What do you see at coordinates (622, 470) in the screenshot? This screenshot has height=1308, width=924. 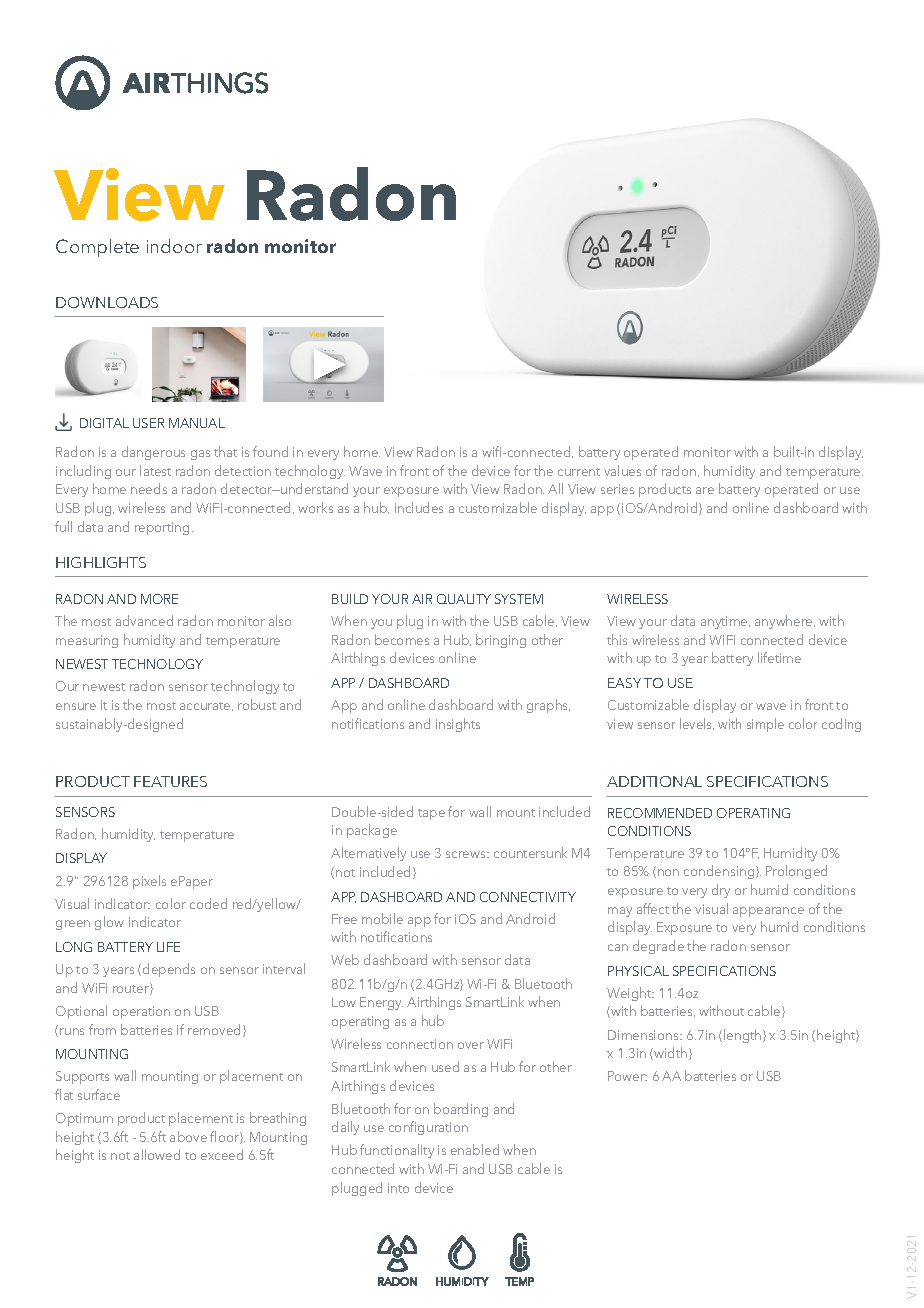 I see `values` at bounding box center [622, 470].
